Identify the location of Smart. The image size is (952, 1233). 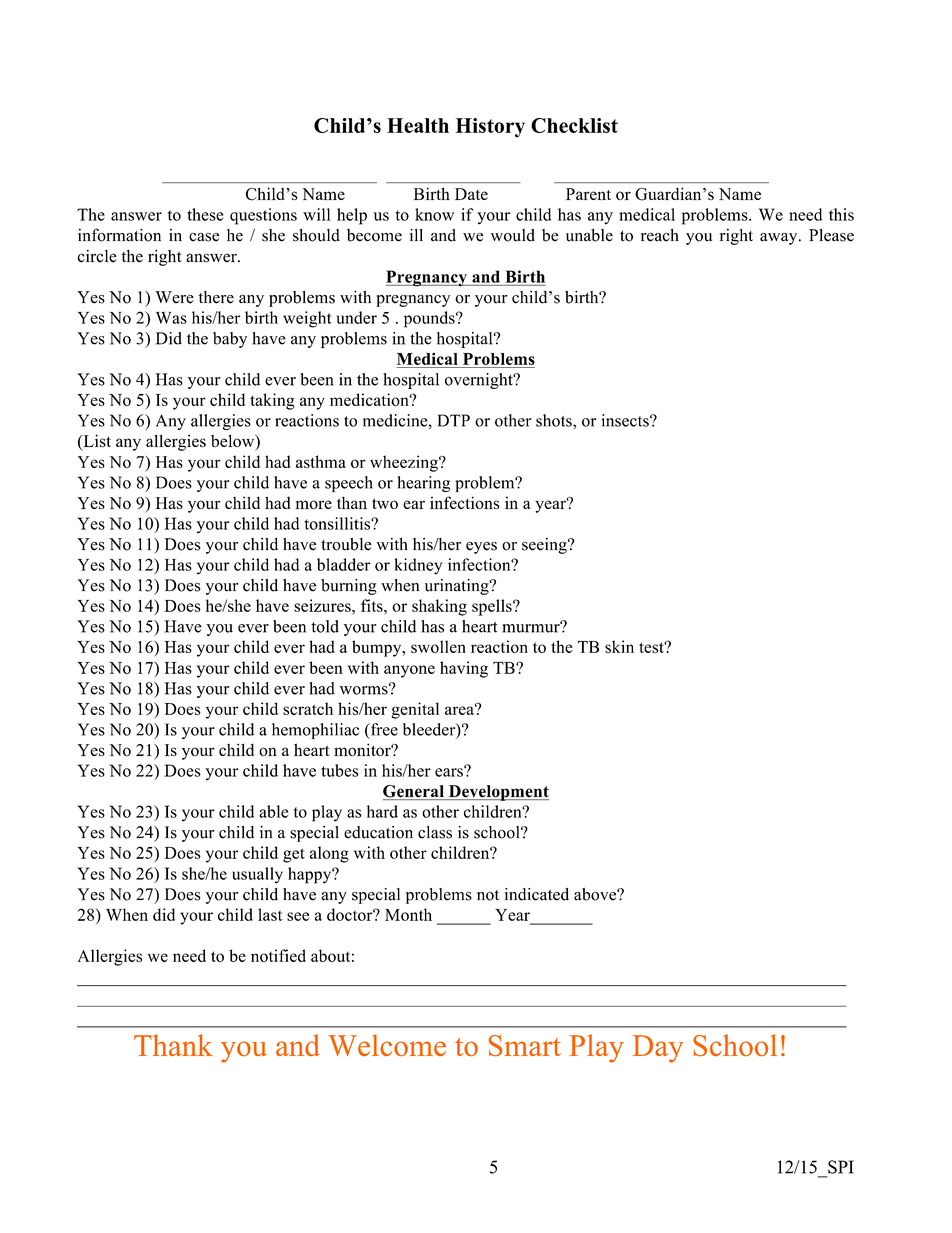
(525, 1045).
